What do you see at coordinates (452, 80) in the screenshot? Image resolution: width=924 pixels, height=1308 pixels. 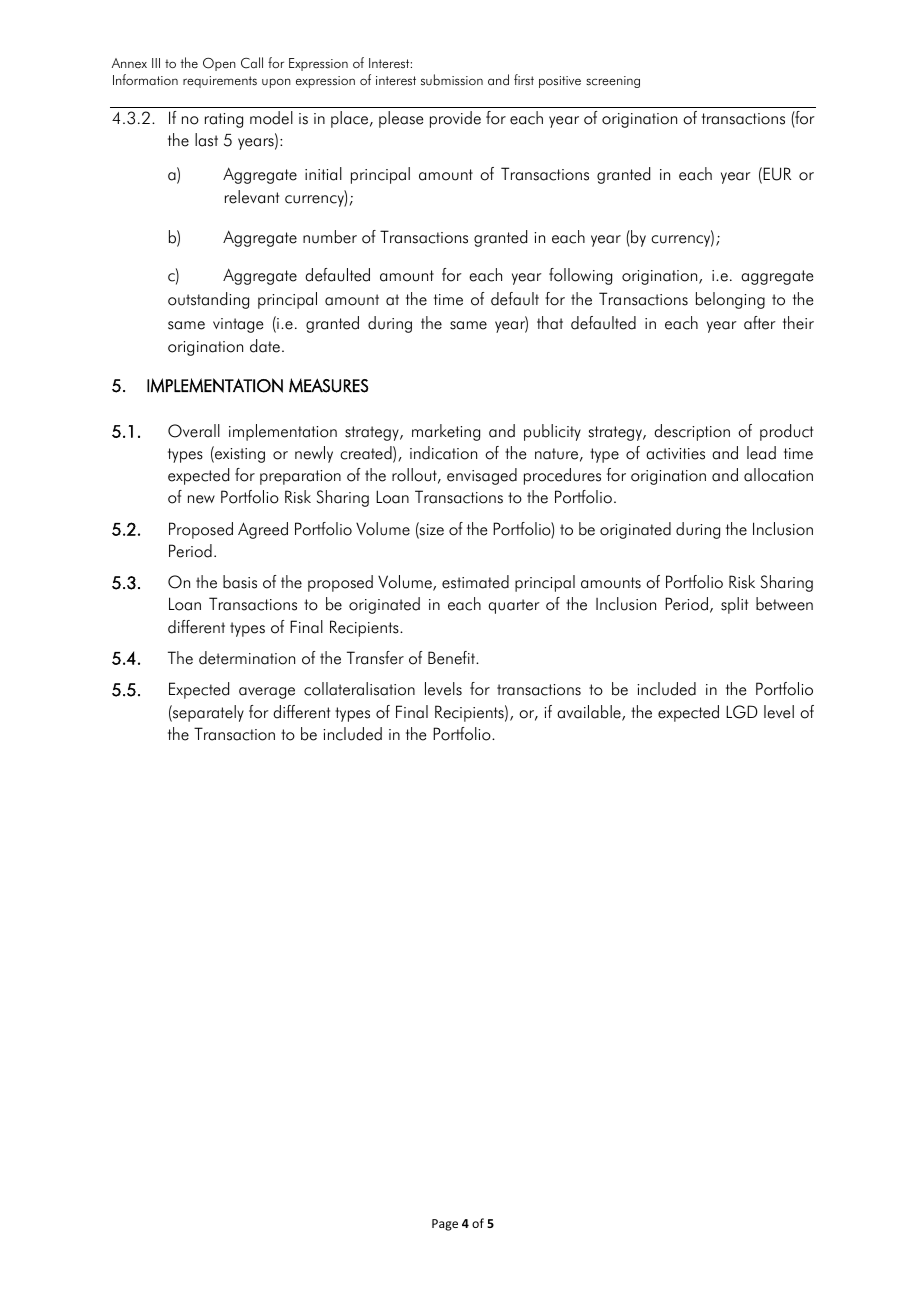 I see `submission` at bounding box center [452, 80].
